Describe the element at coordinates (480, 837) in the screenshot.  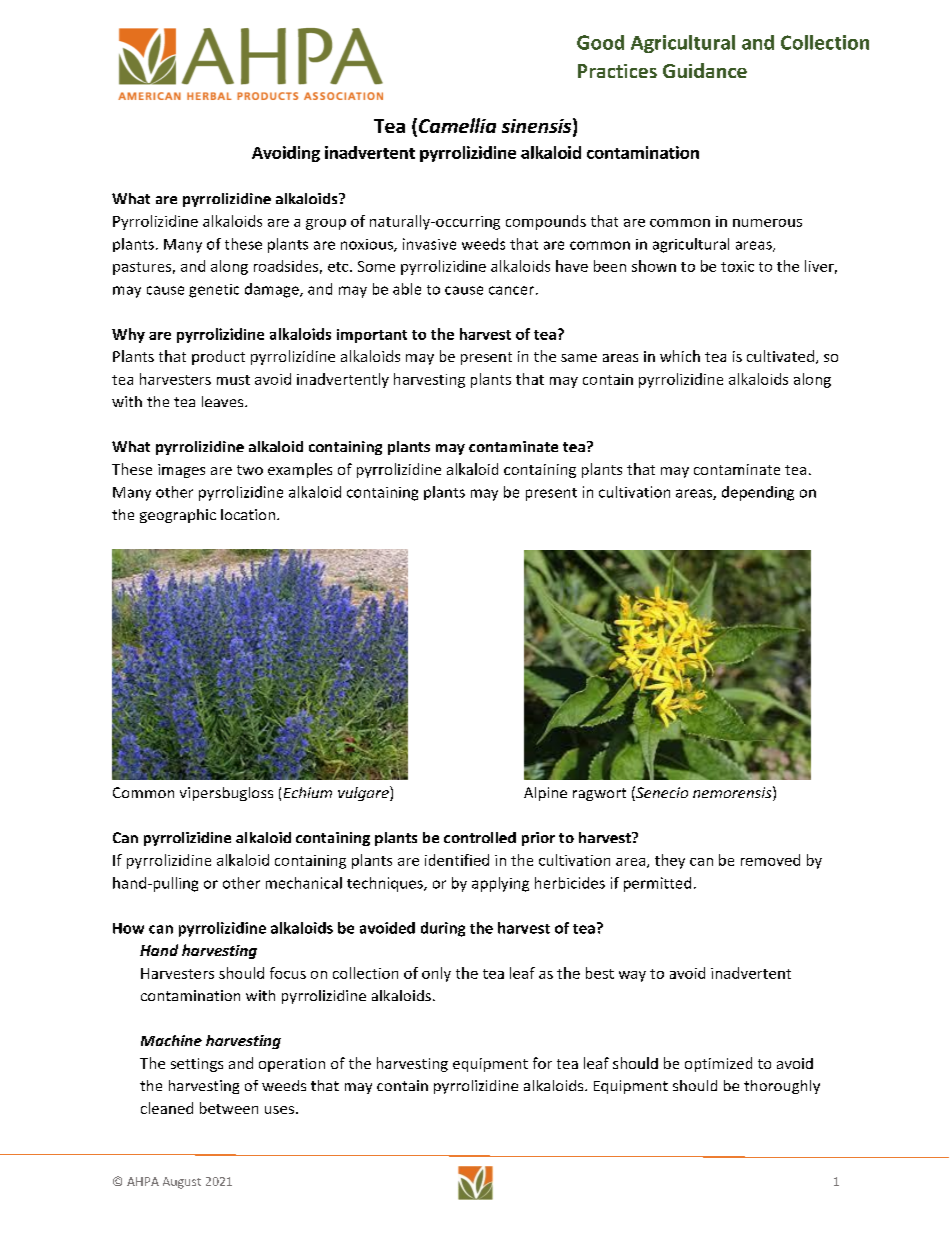
I see `controlled` at that location.
